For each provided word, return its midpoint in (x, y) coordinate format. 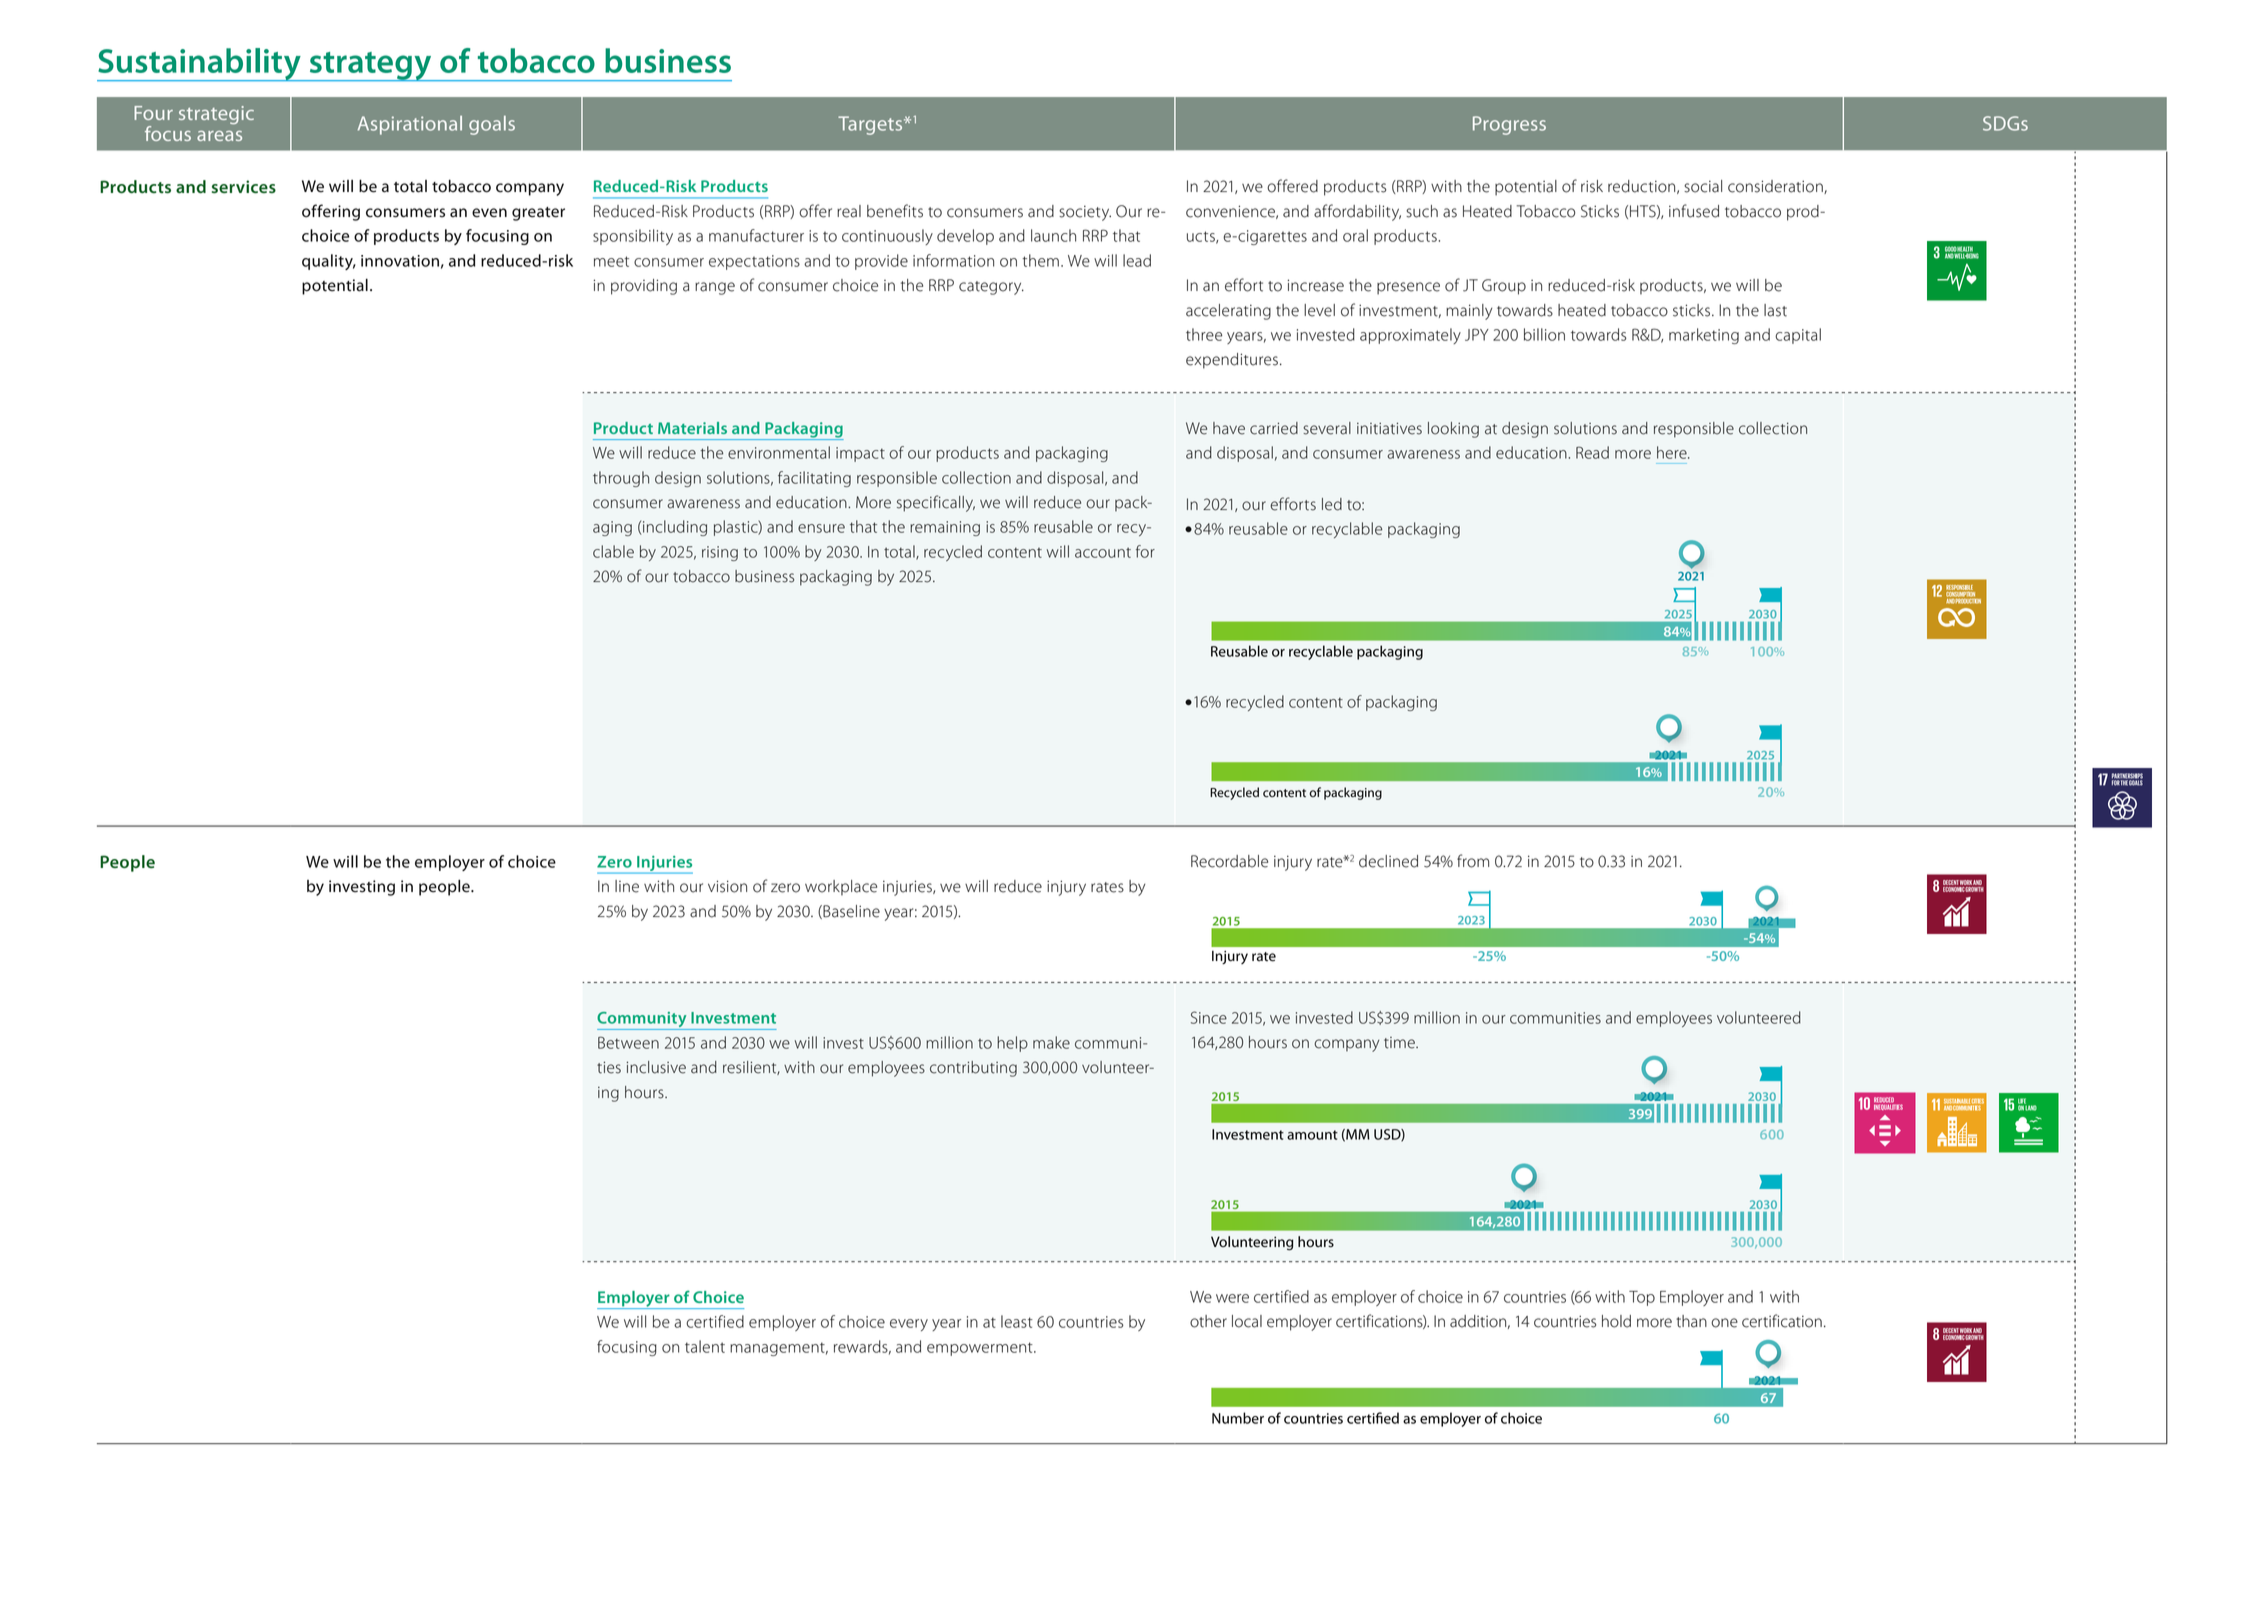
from (1473, 861)
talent (705, 1346)
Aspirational (410, 125)
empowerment (981, 1349)
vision (727, 886)
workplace (841, 888)
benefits (895, 211)
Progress (1509, 125)
